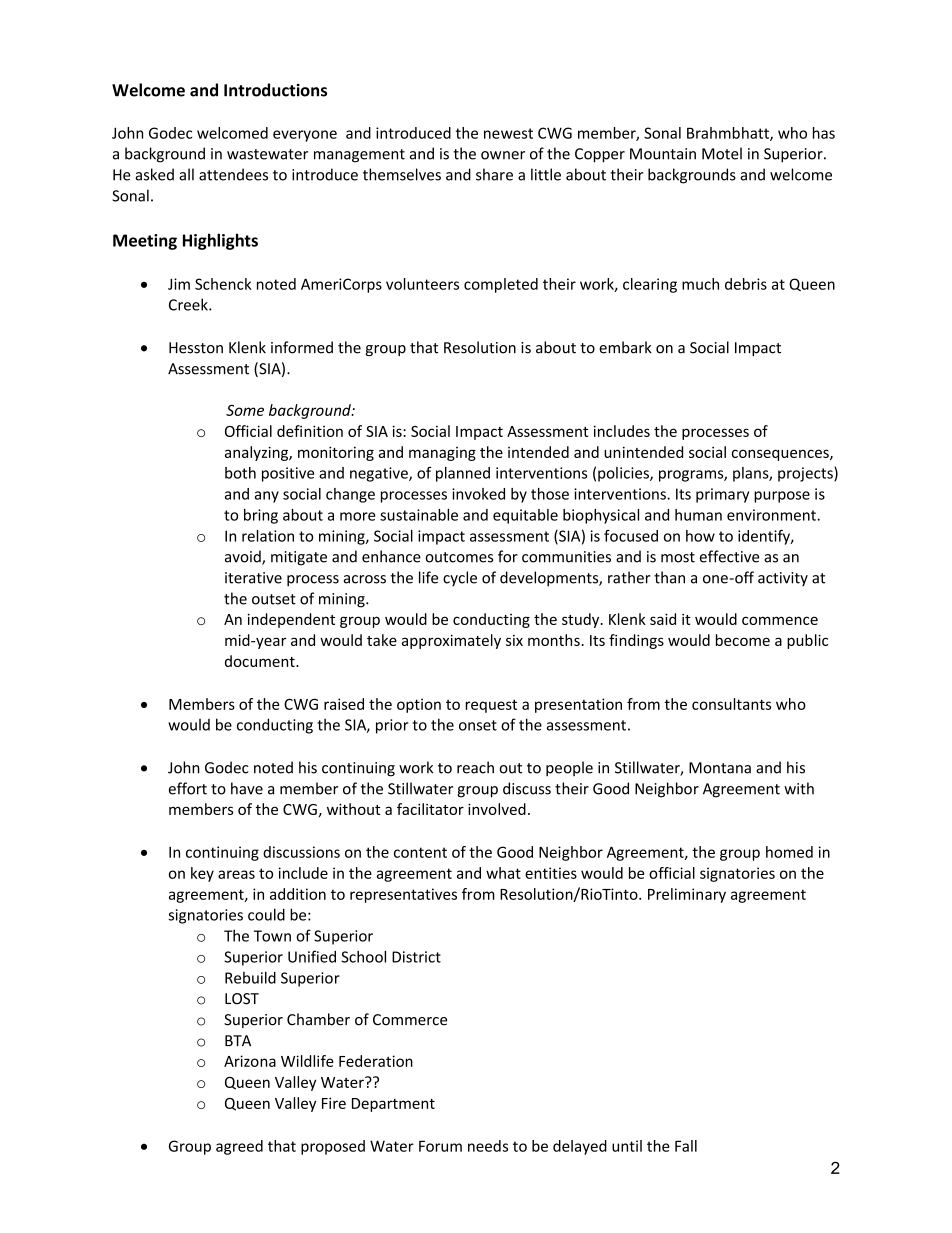  I want to click on homed, so click(789, 852).
